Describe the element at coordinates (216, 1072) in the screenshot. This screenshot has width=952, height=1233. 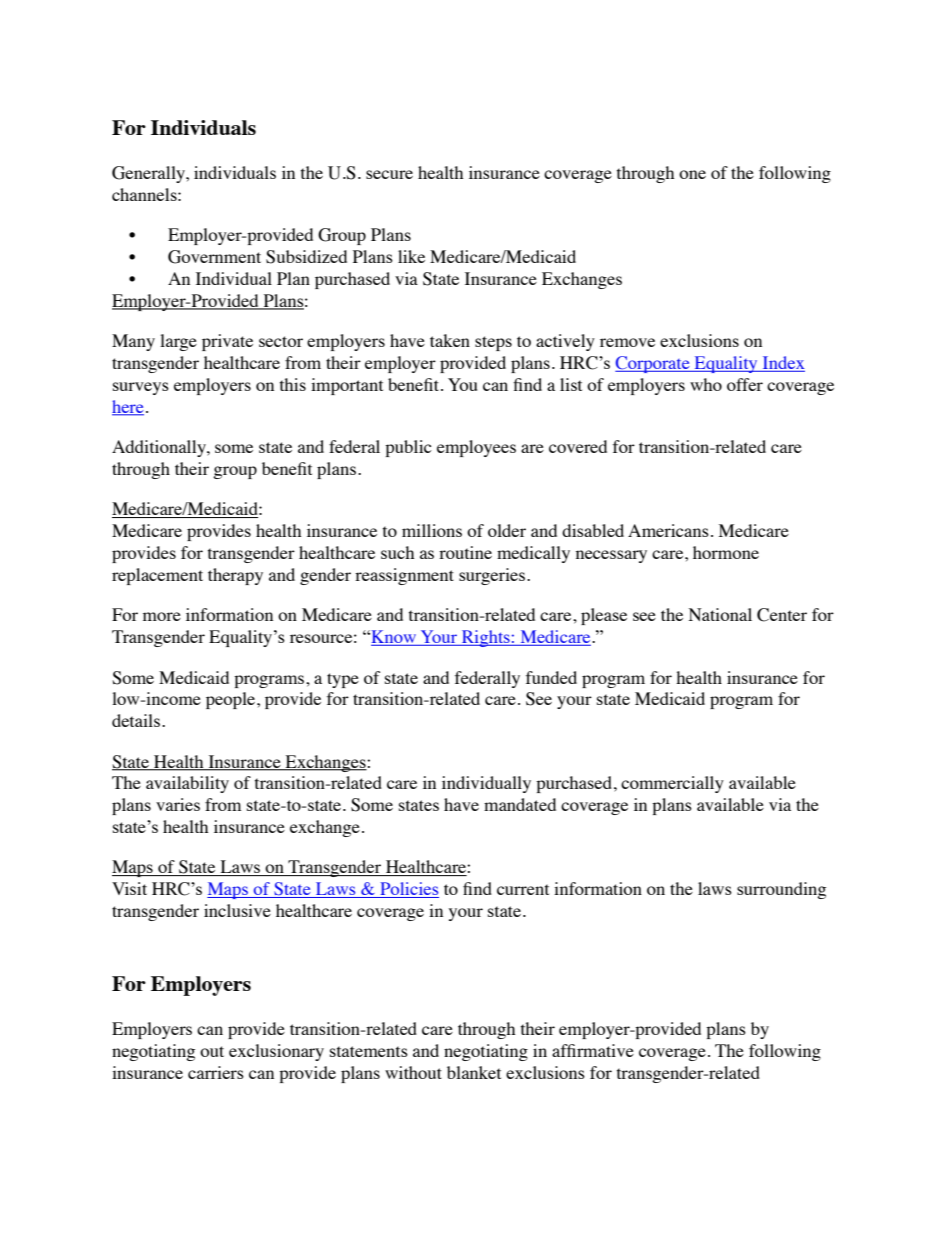
I see `carriers` at that location.
